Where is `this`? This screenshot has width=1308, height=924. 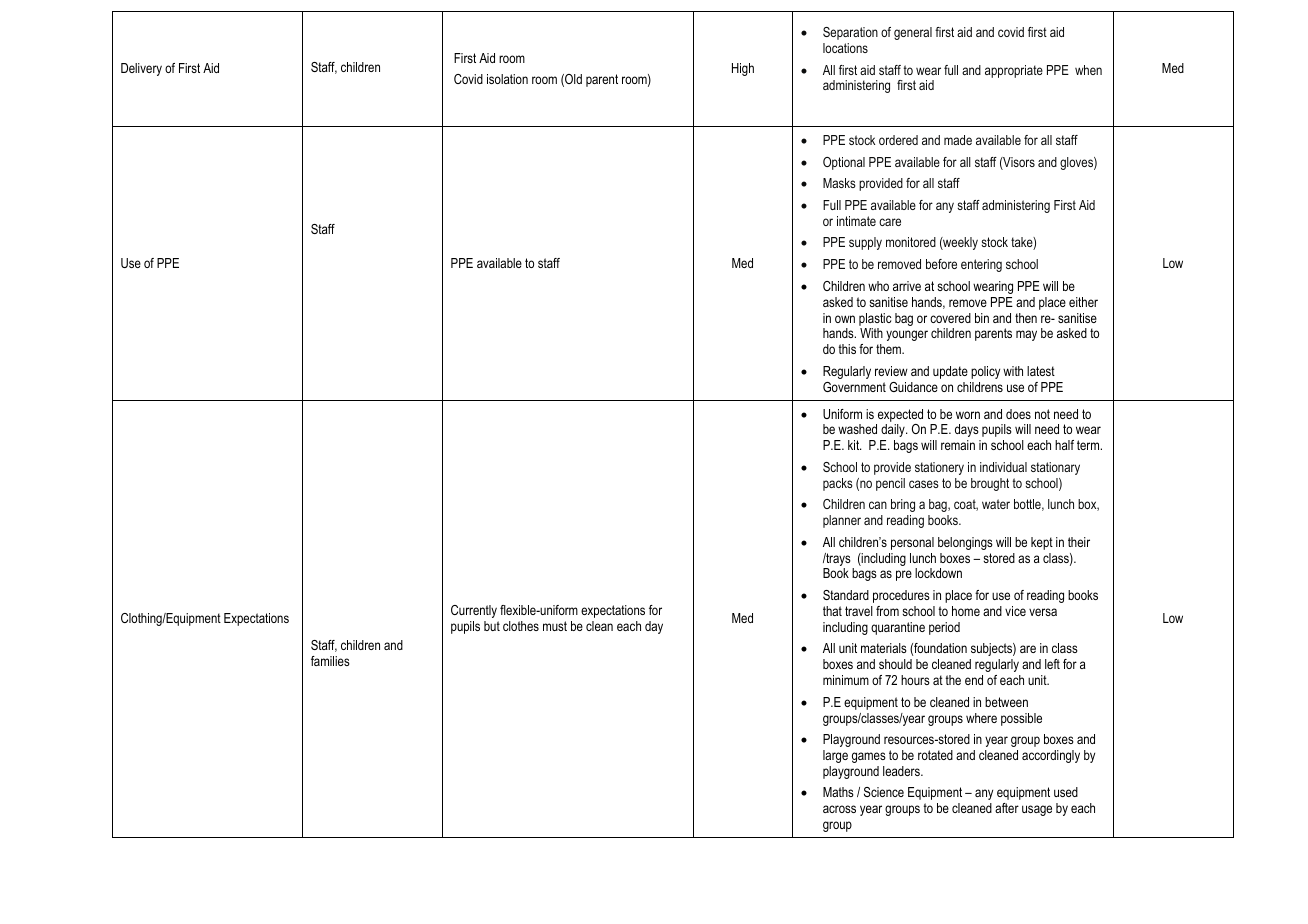
this is located at coordinates (847, 349).
